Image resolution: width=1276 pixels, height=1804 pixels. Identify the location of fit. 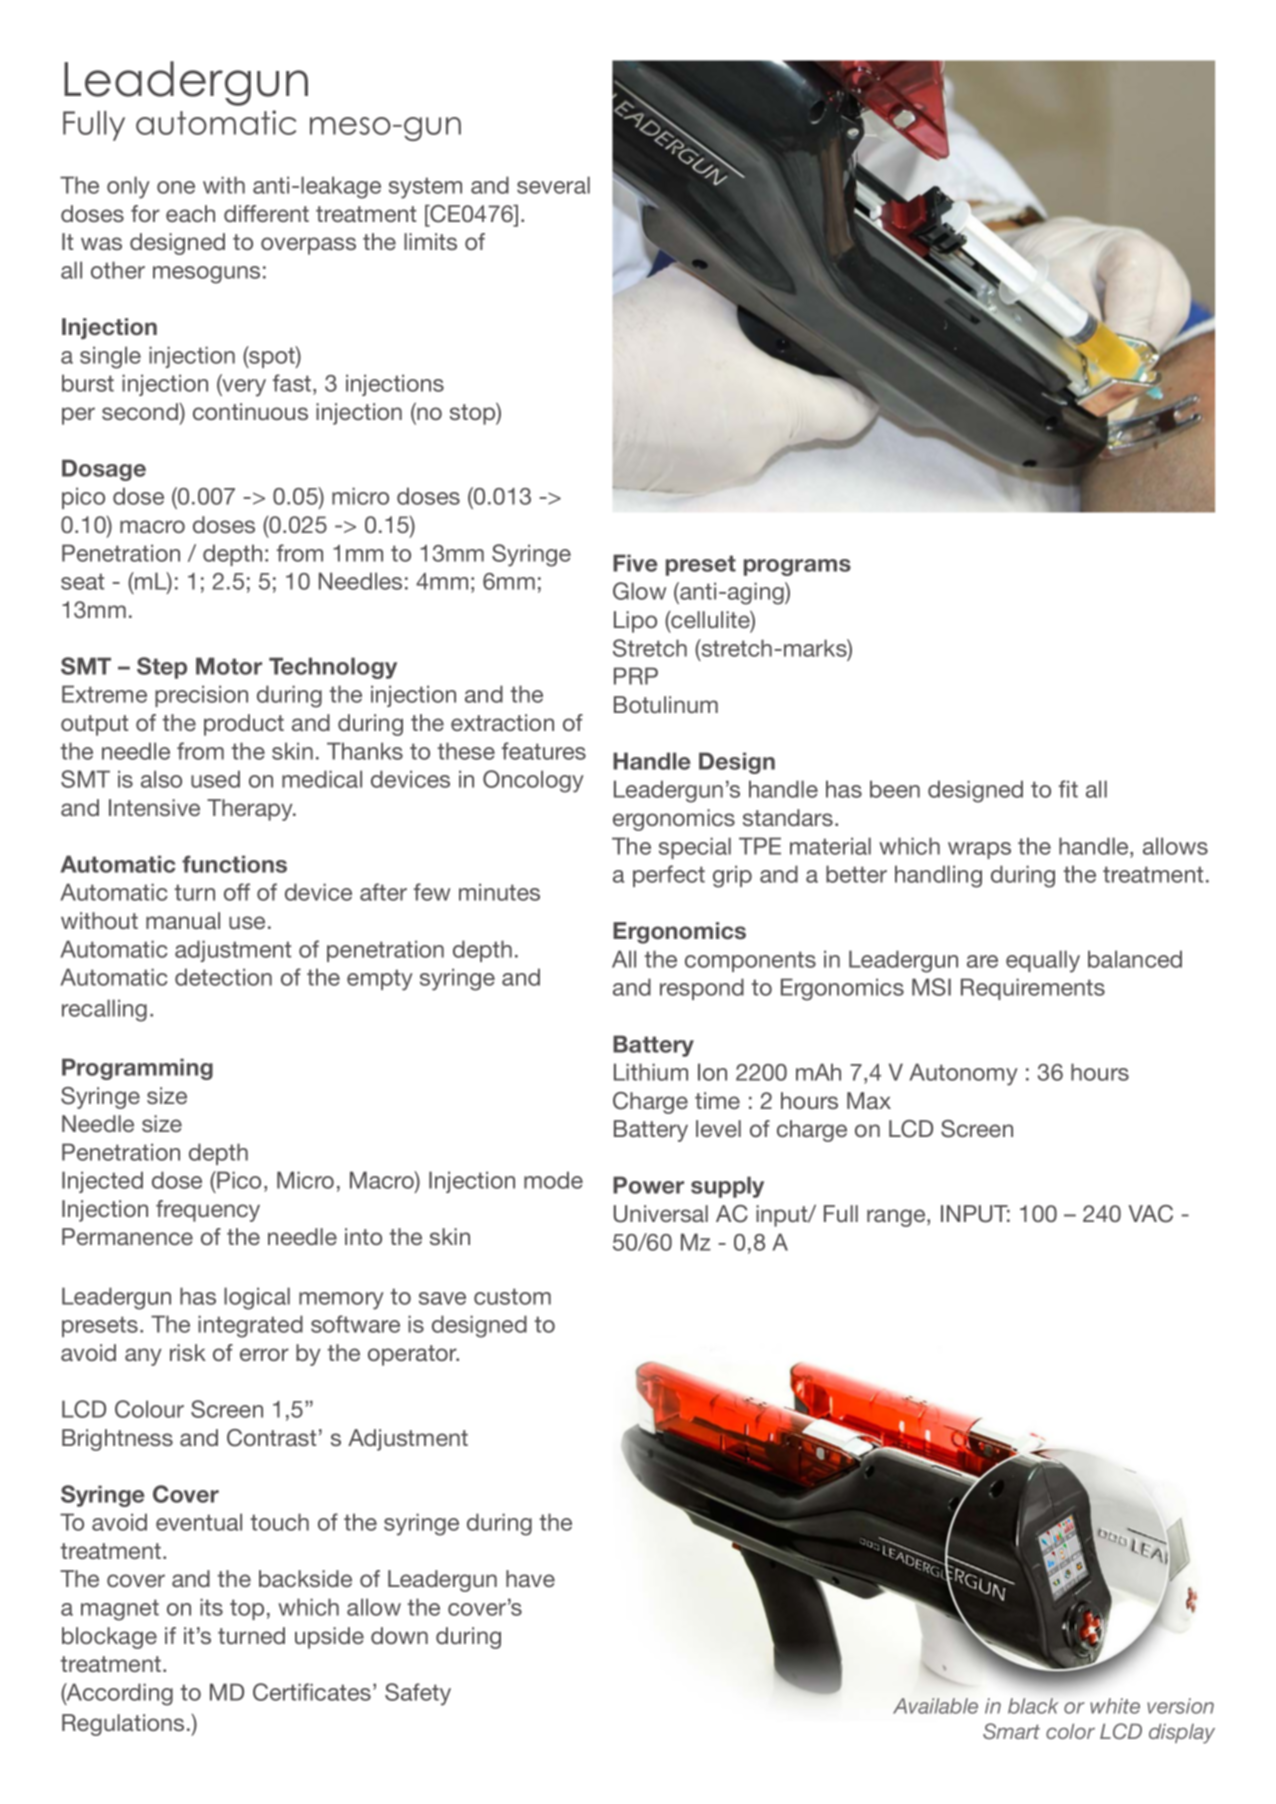
(1068, 789).
